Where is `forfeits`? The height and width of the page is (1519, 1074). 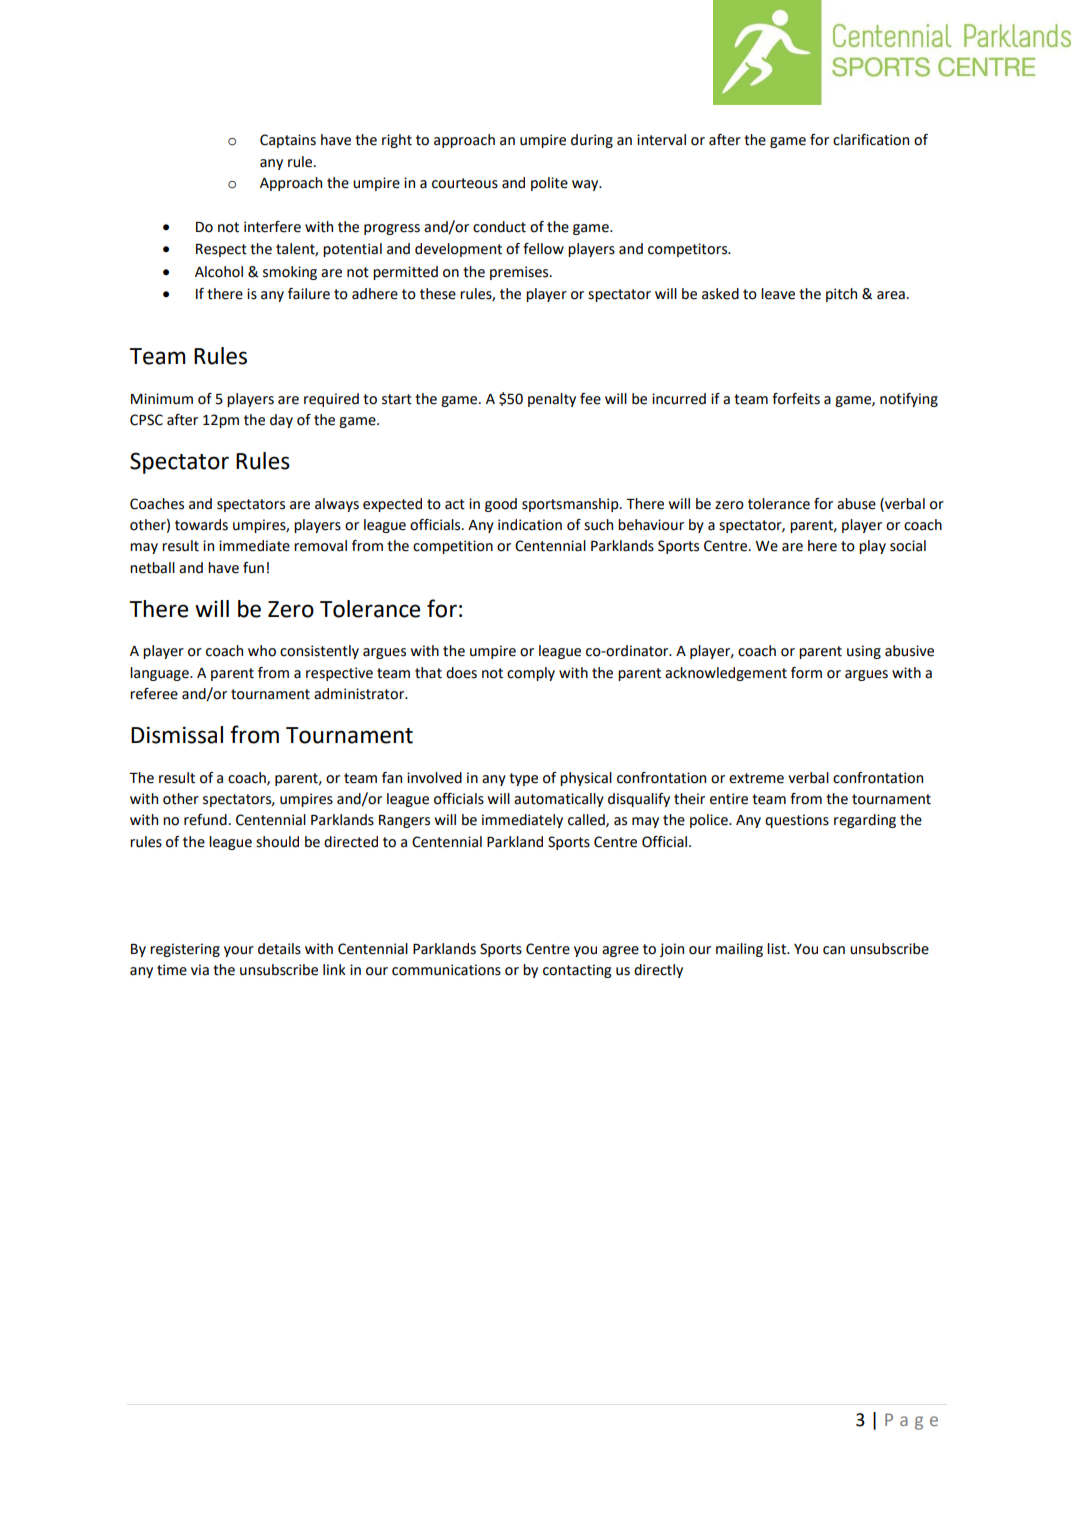 forfeits is located at coordinates (796, 399).
